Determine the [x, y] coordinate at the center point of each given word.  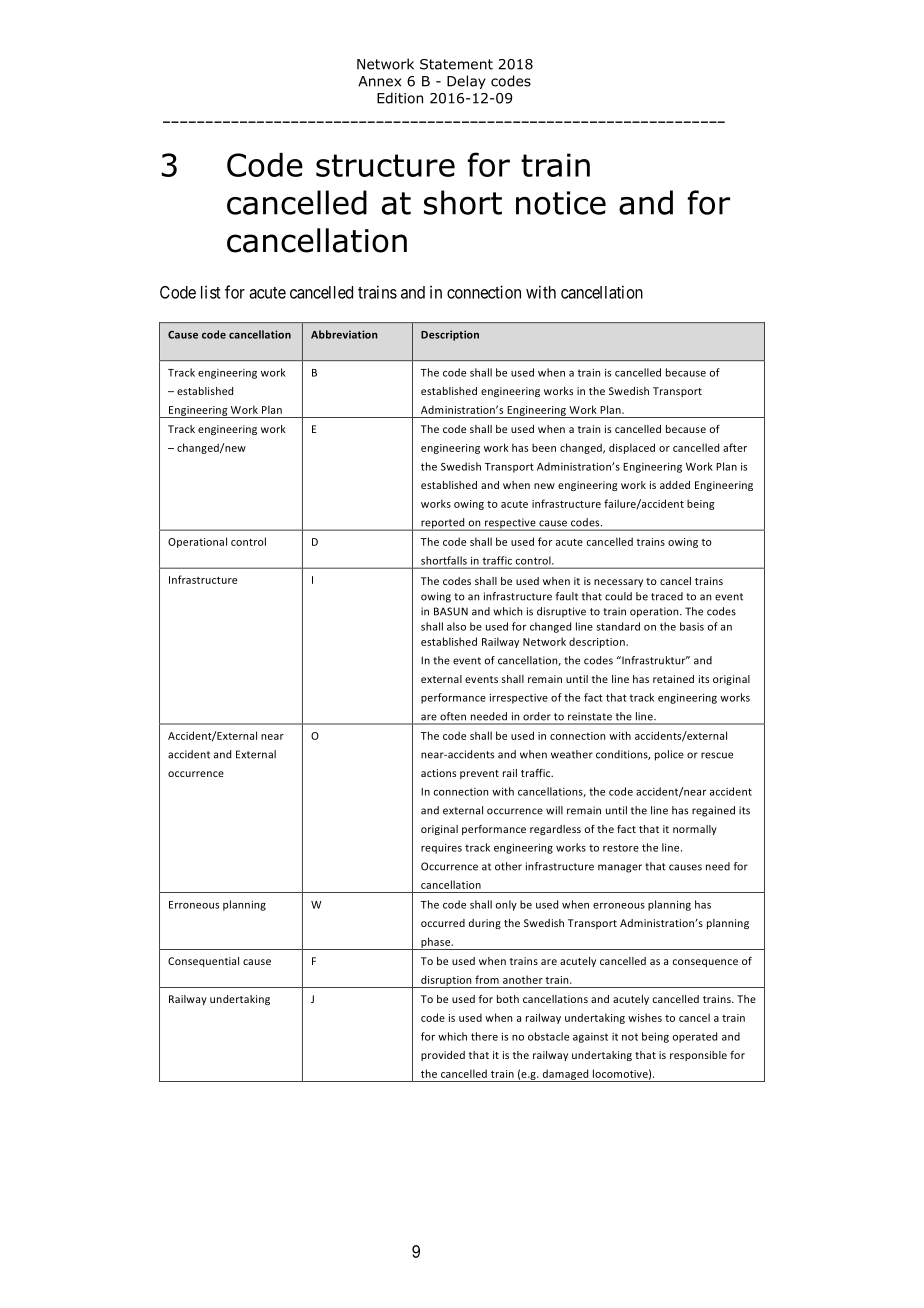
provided [443, 1056]
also [456, 626]
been [544, 447]
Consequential [203, 962]
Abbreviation [344, 334]
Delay [466, 82]
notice [561, 203]
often [453, 716]
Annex [379, 81]
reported [443, 524]
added [675, 485]
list [211, 292]
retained [673, 679]
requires [441, 848]
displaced [632, 448]
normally [695, 830]
